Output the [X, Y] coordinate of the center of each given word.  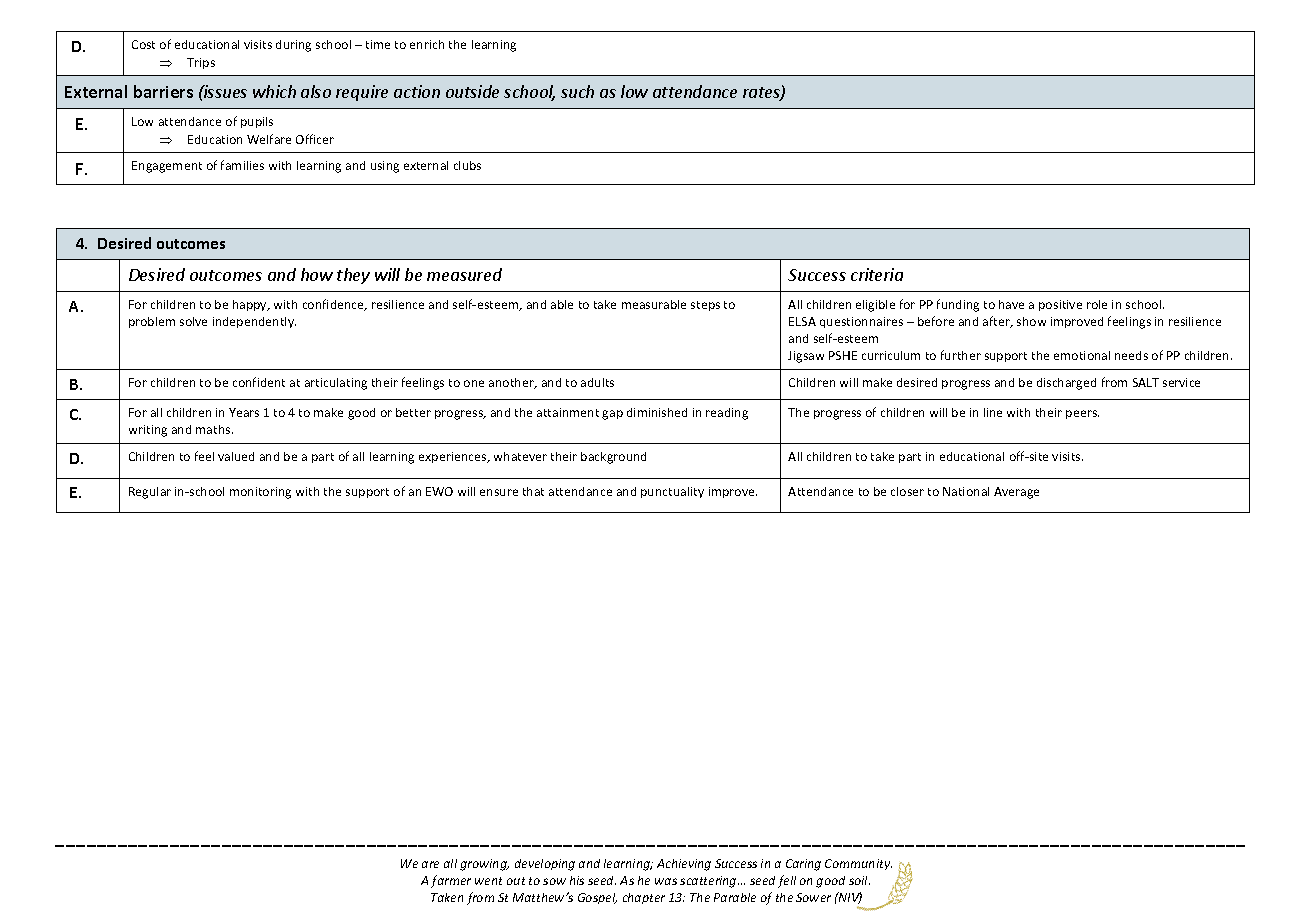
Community [858, 864]
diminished [657, 412]
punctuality [672, 492]
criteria [877, 274]
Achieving [684, 865]
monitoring [260, 493]
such [577, 91]
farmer [451, 881]
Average [1016, 493]
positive [1060, 305]
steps [705, 306]
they [353, 276]
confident [259, 382]
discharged [1066, 384]
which [274, 91]
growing [484, 865]
